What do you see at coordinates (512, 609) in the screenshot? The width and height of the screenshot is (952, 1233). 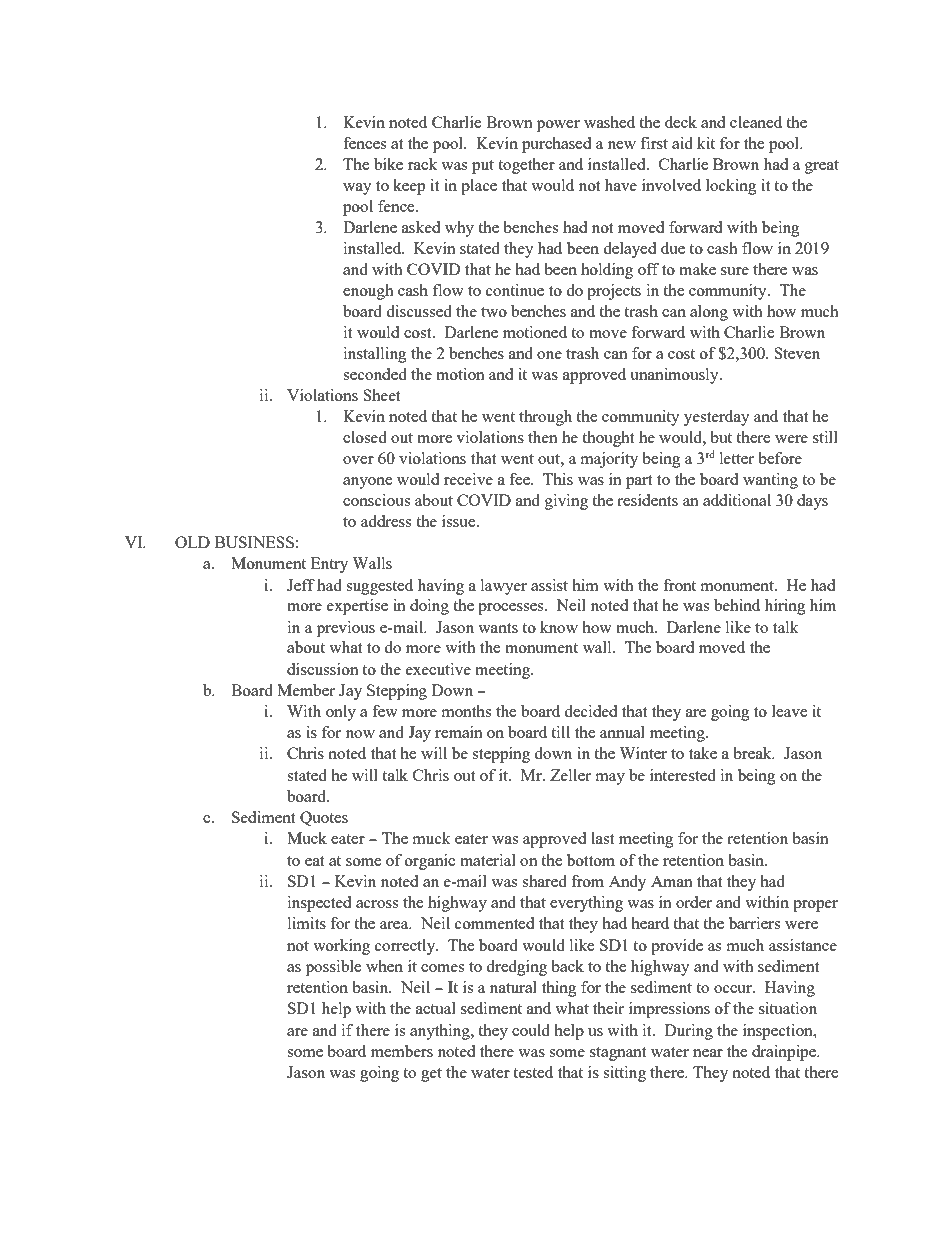 I see `processes` at bounding box center [512, 609].
